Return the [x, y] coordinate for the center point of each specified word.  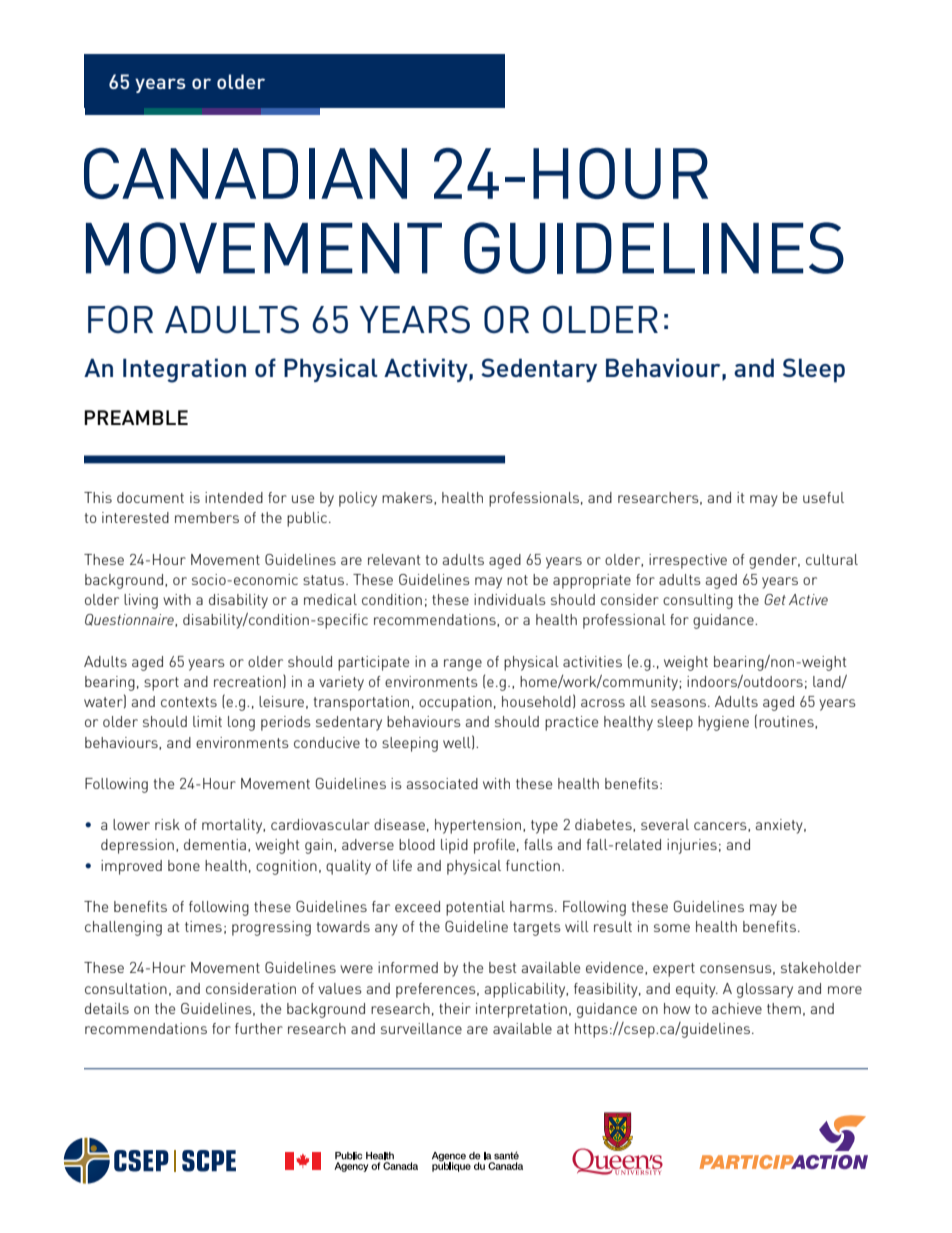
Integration [184, 370]
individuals [510, 599]
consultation [126, 988]
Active [808, 599]
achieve [737, 1008]
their [455, 1008]
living [141, 601]
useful [823, 497]
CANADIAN [245, 173]
